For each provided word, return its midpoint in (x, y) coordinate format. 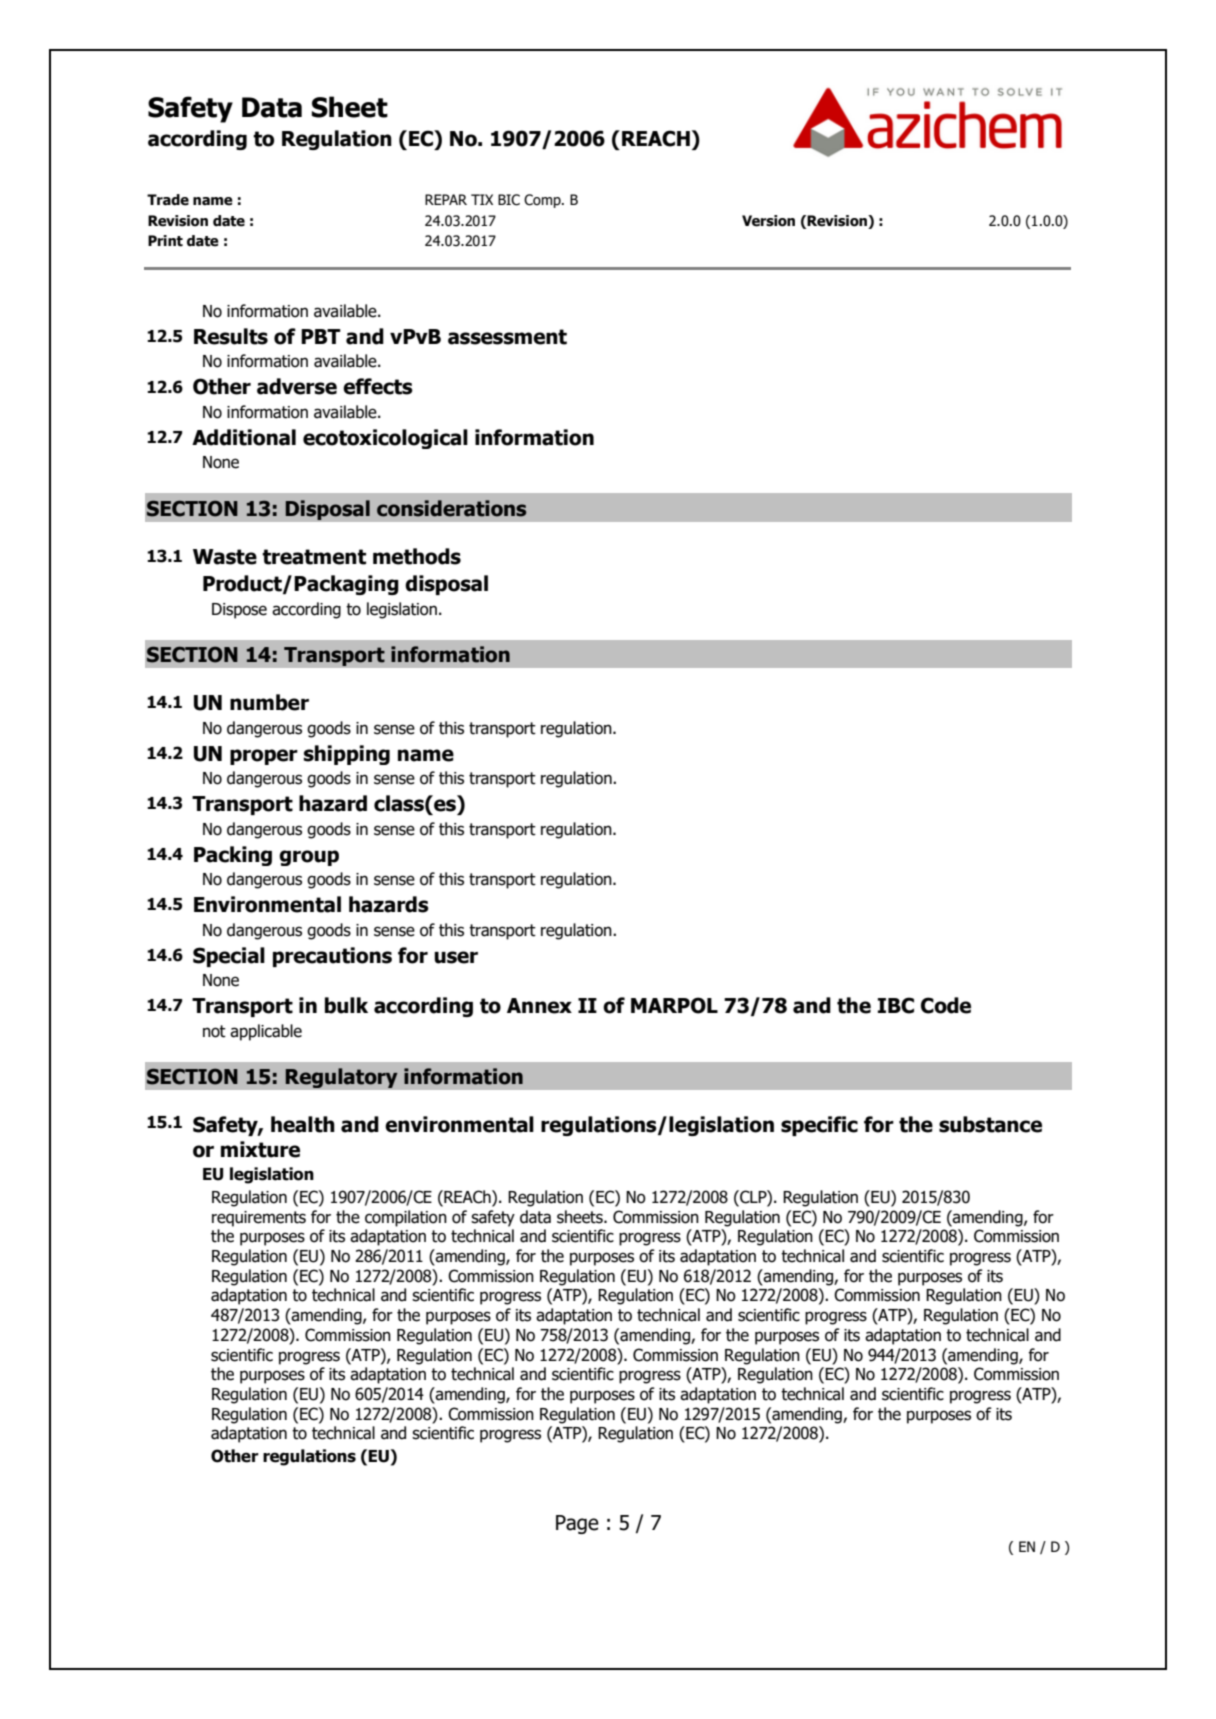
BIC (509, 200)
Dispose (239, 611)
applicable (266, 1032)
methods (417, 556)
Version (768, 221)
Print (165, 241)
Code (946, 1005)
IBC (896, 1005)
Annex (539, 1006)
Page (577, 1524)
